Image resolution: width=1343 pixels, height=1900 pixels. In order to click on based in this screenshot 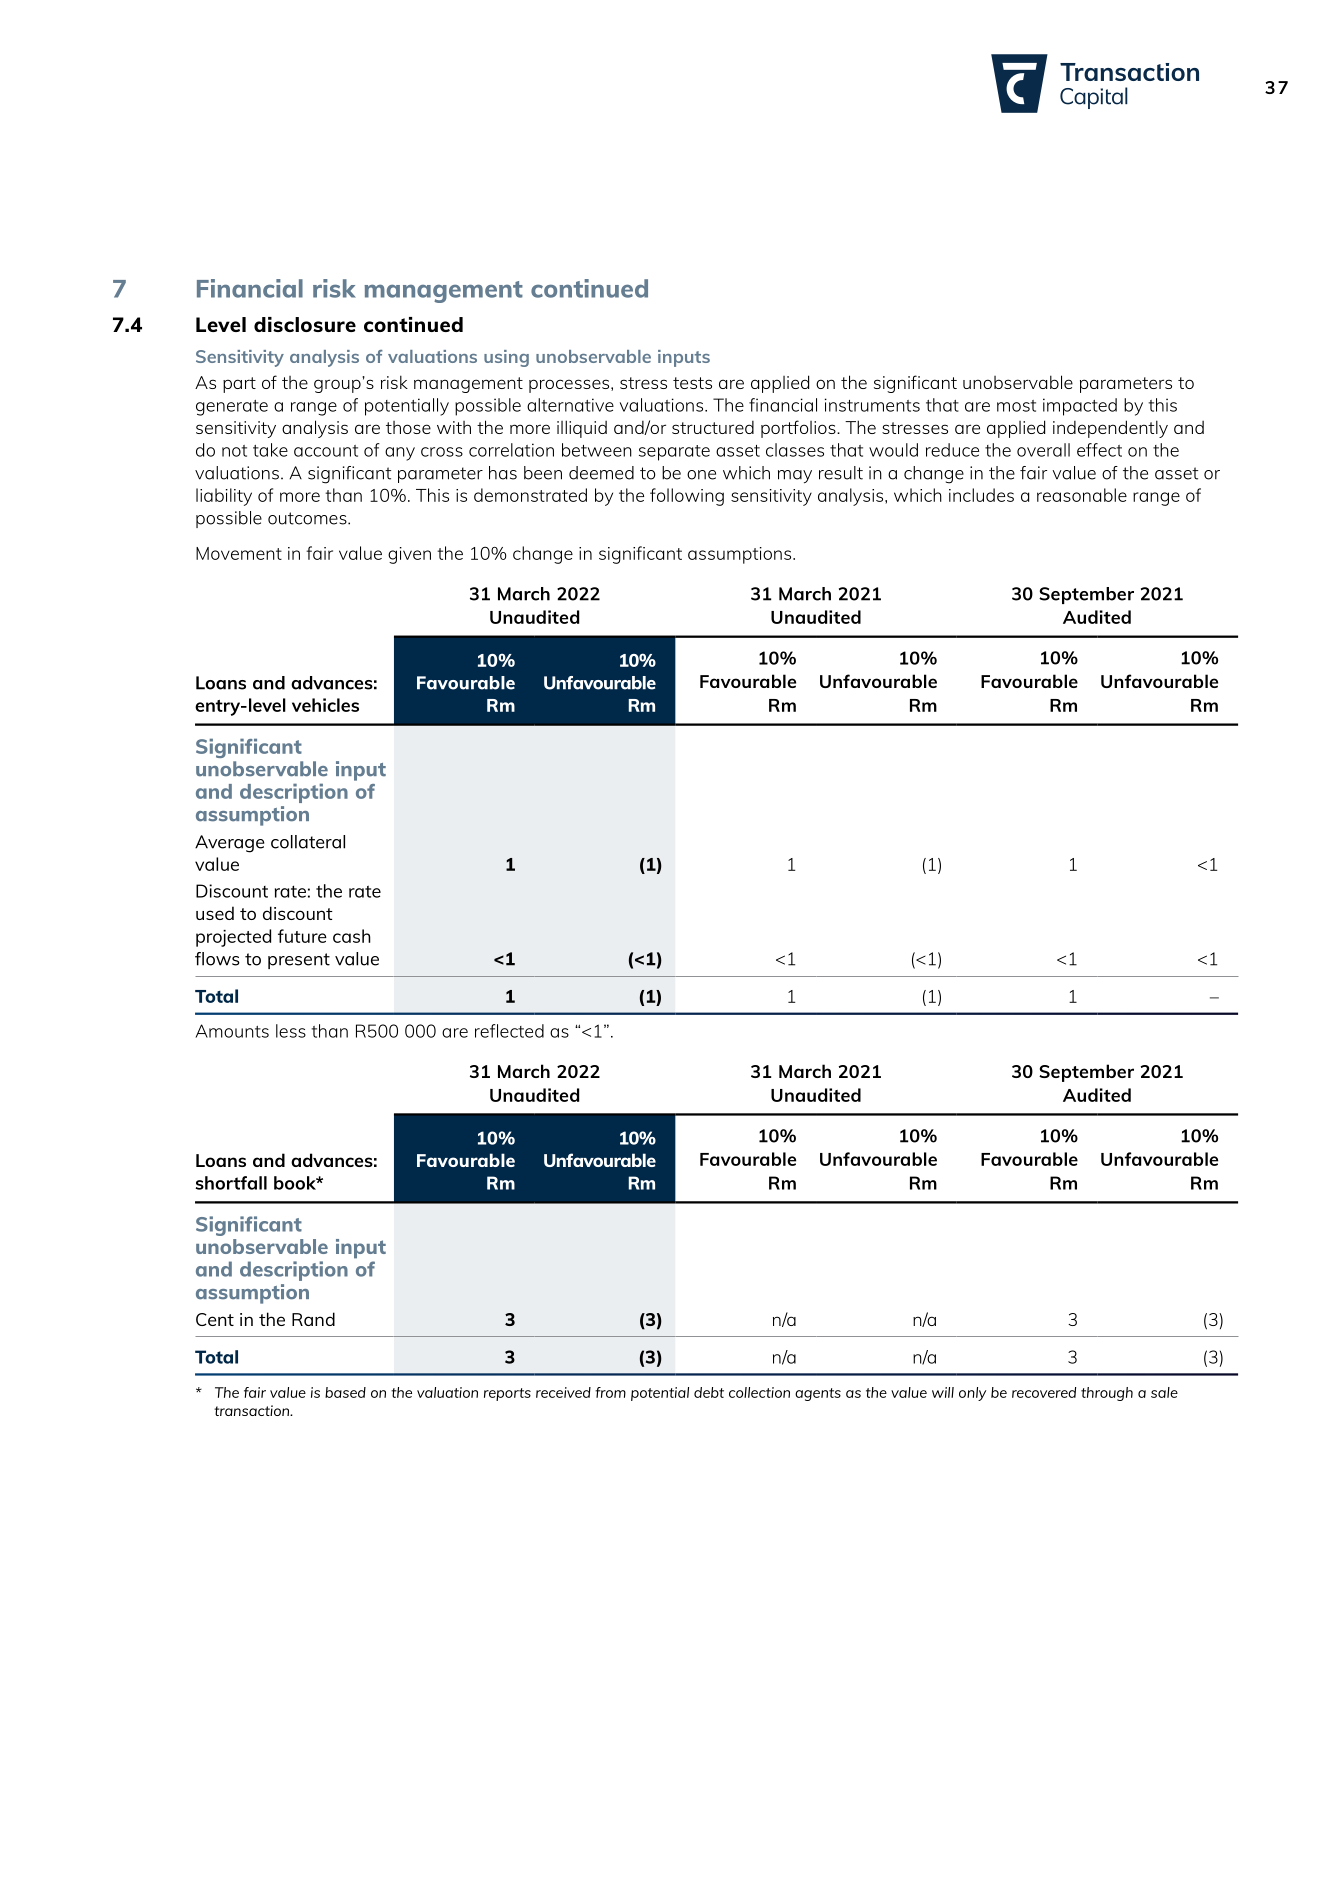, I will do `click(345, 1392)`.
